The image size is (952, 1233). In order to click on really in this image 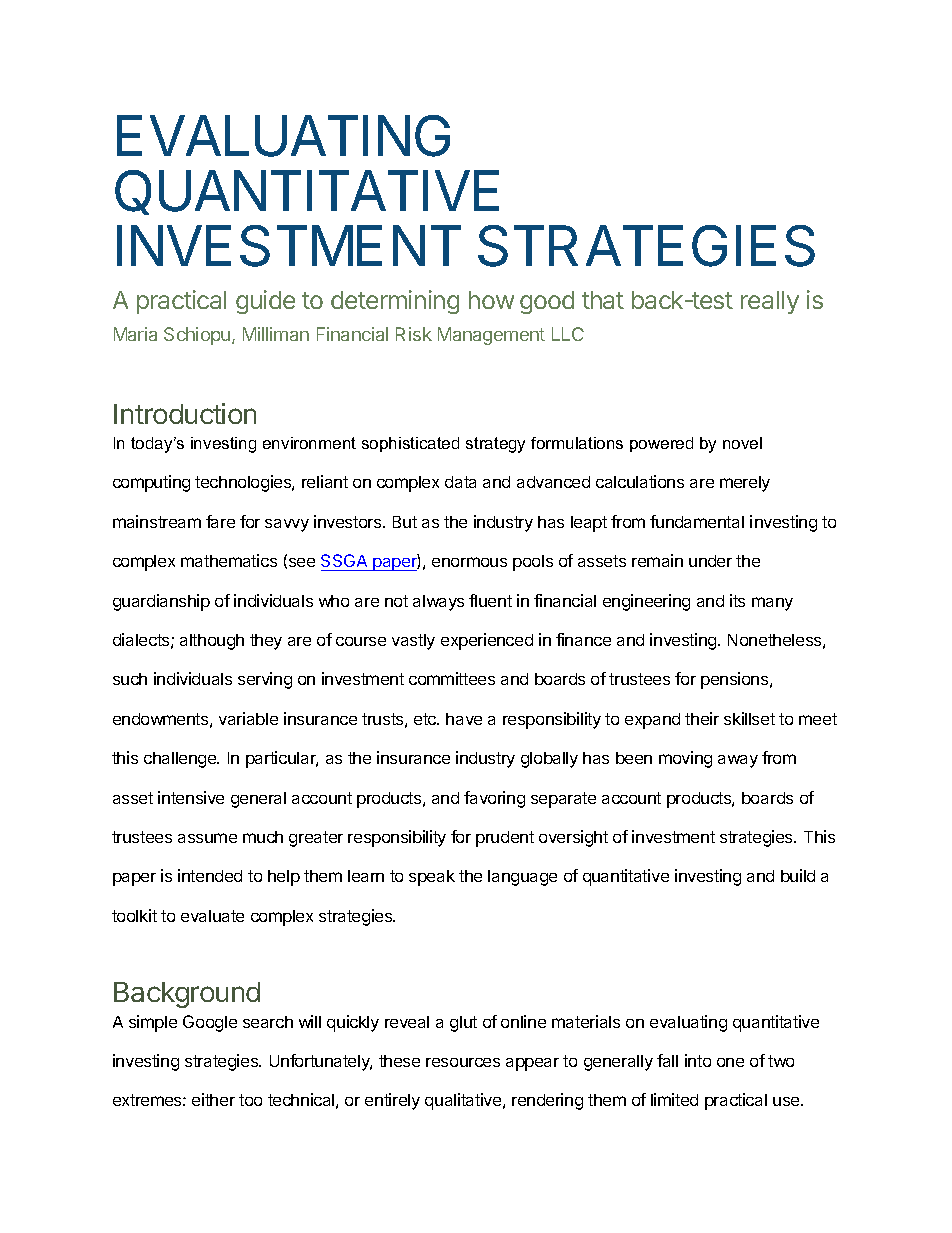, I will do `click(770, 302)`.
